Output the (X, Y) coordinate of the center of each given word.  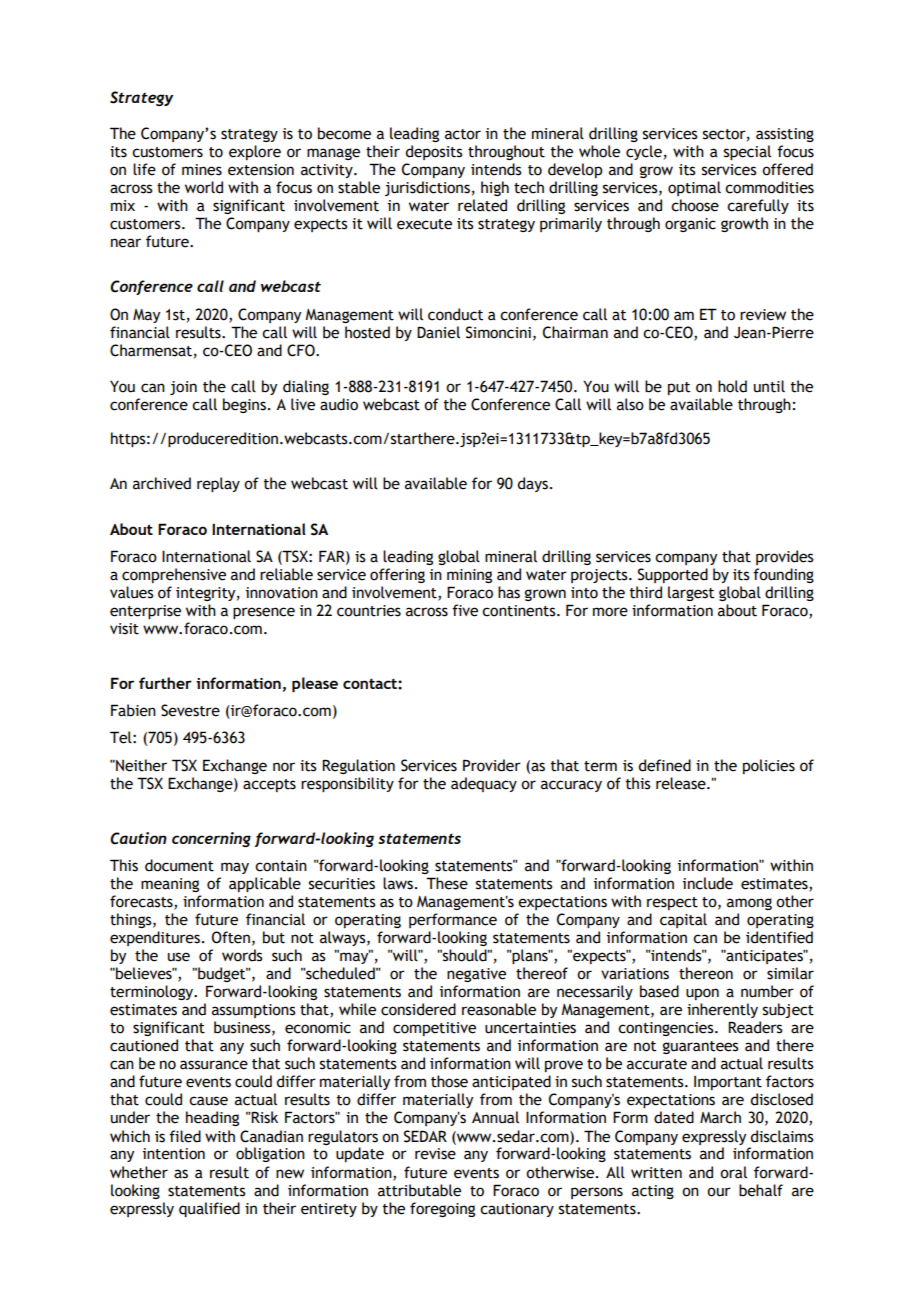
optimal (694, 188)
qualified (209, 1209)
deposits (434, 152)
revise (435, 1154)
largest (691, 593)
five (465, 610)
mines (202, 170)
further (165, 683)
